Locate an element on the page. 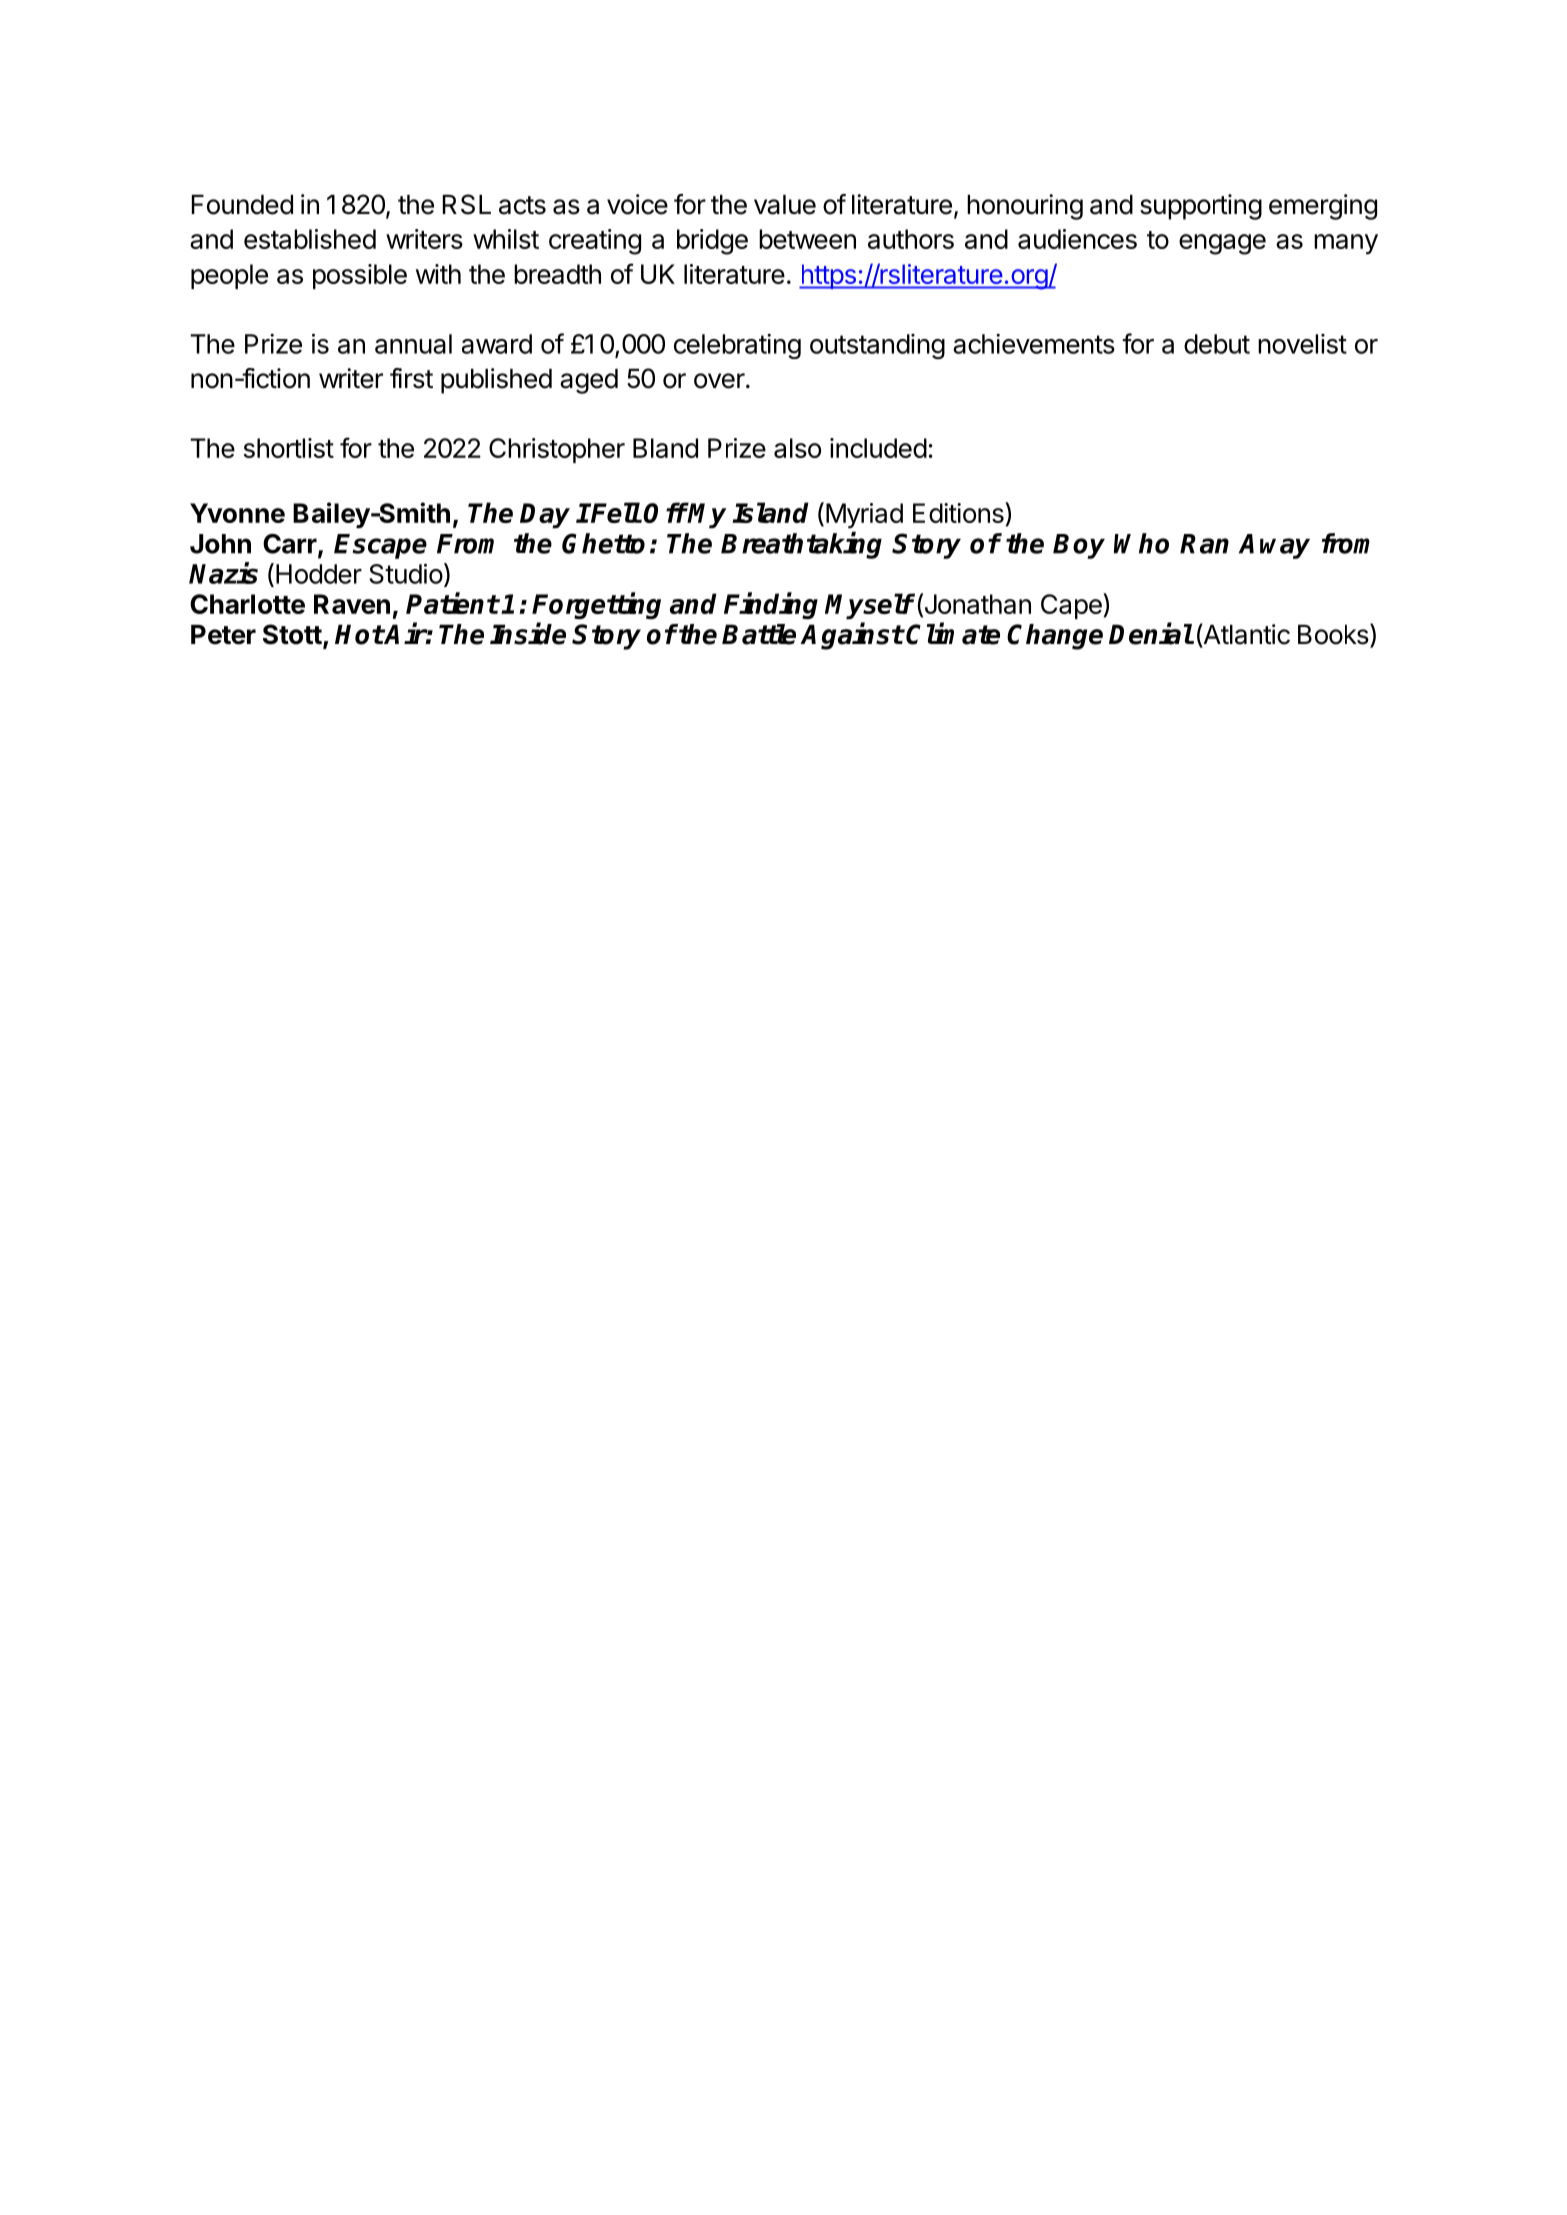  annual is located at coordinates (413, 344).
